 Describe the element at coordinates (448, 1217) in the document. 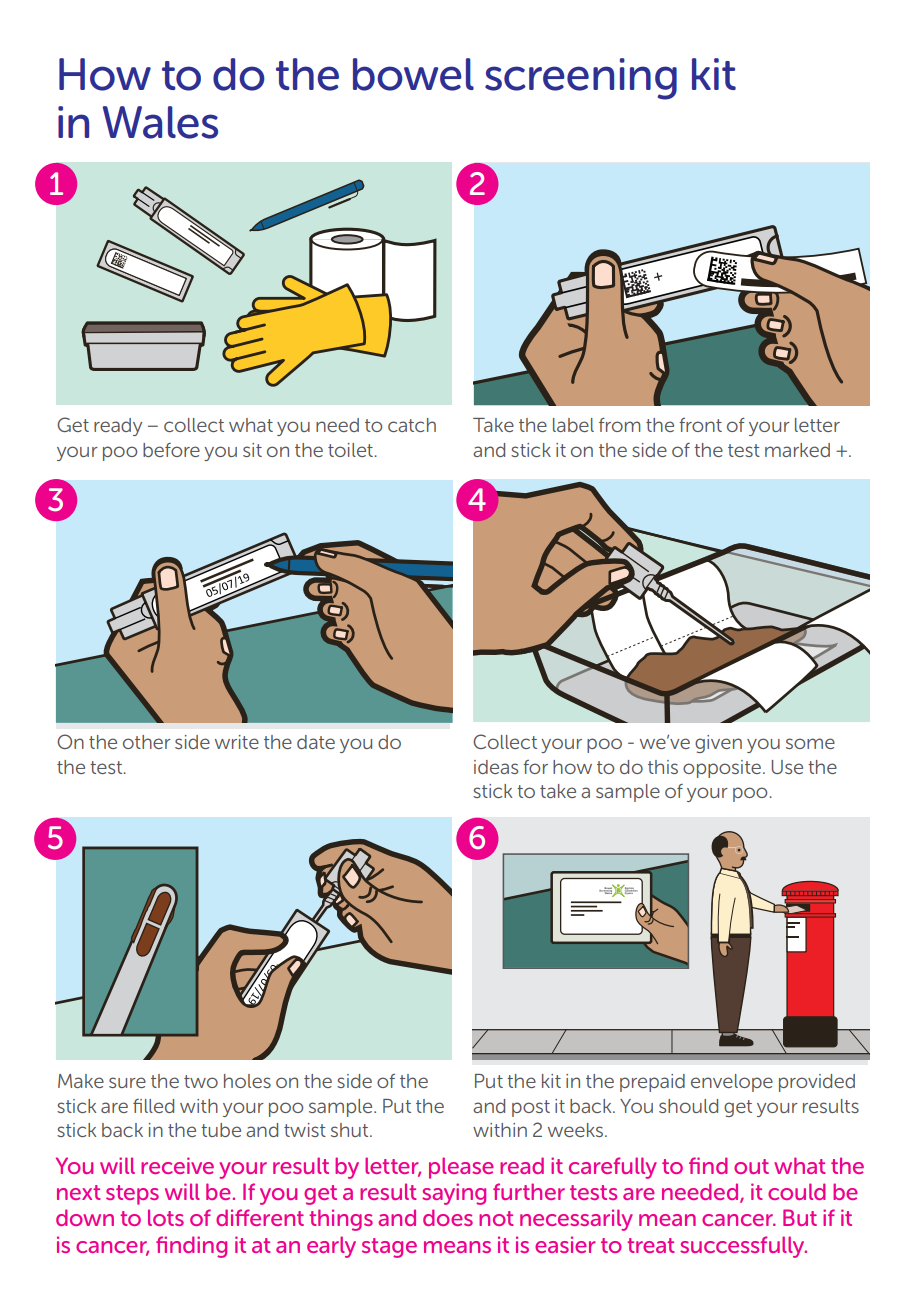

I see `does` at that location.
